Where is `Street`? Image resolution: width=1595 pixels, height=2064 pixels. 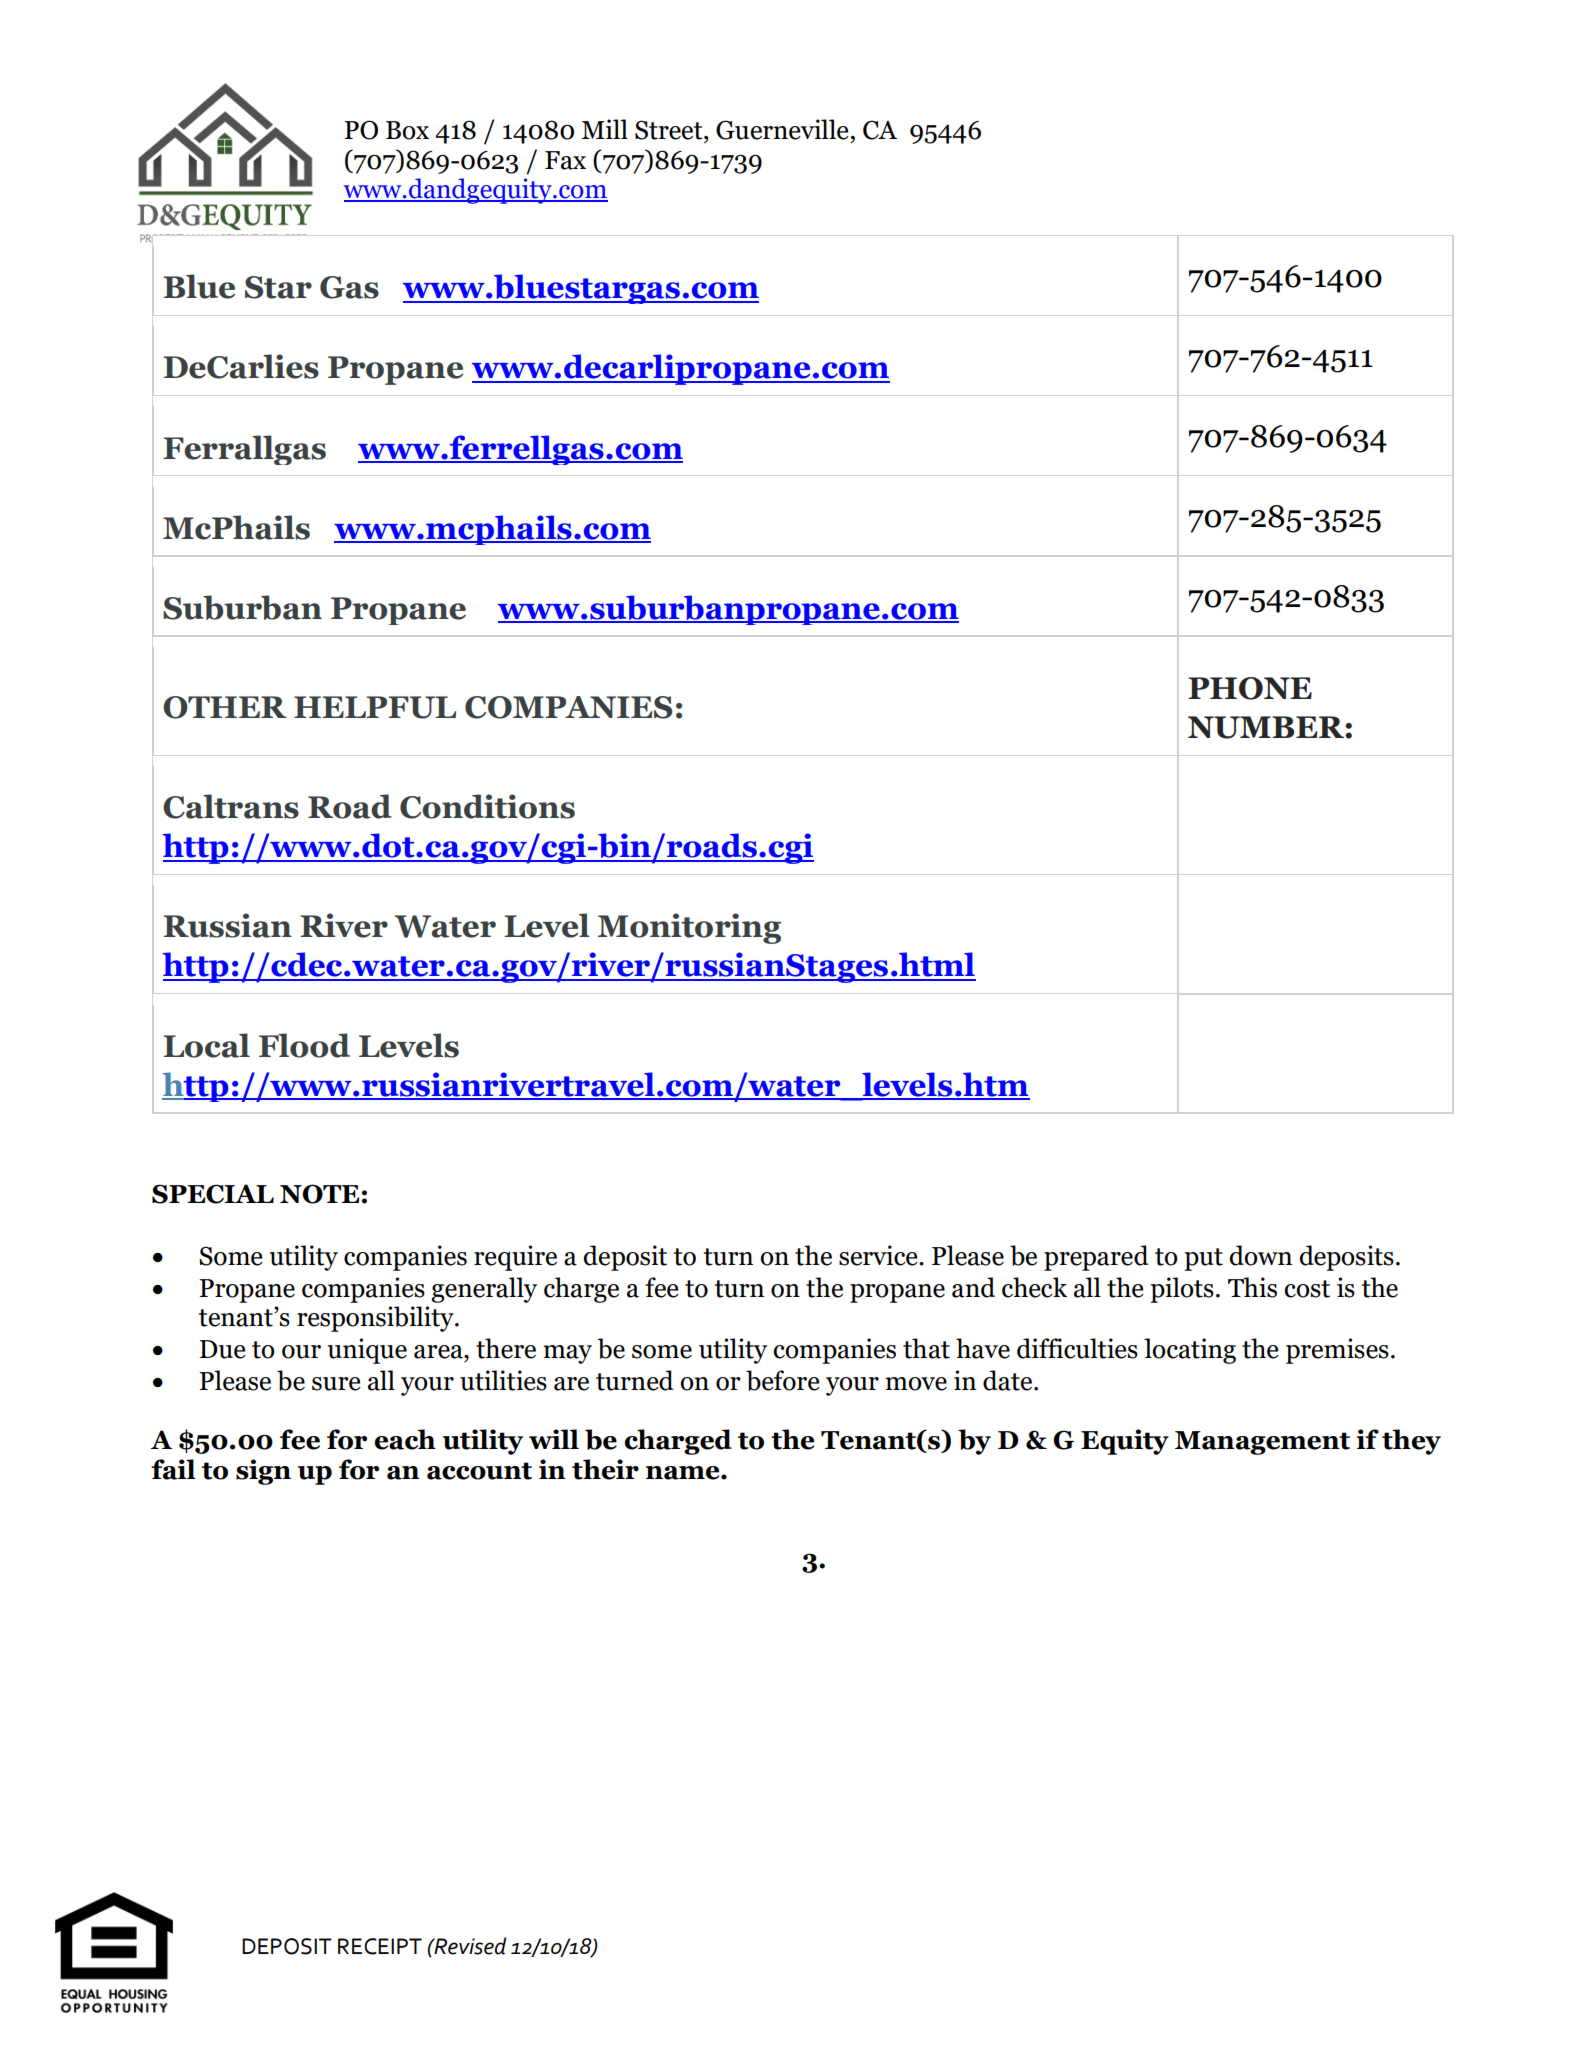 Street is located at coordinates (670, 130).
